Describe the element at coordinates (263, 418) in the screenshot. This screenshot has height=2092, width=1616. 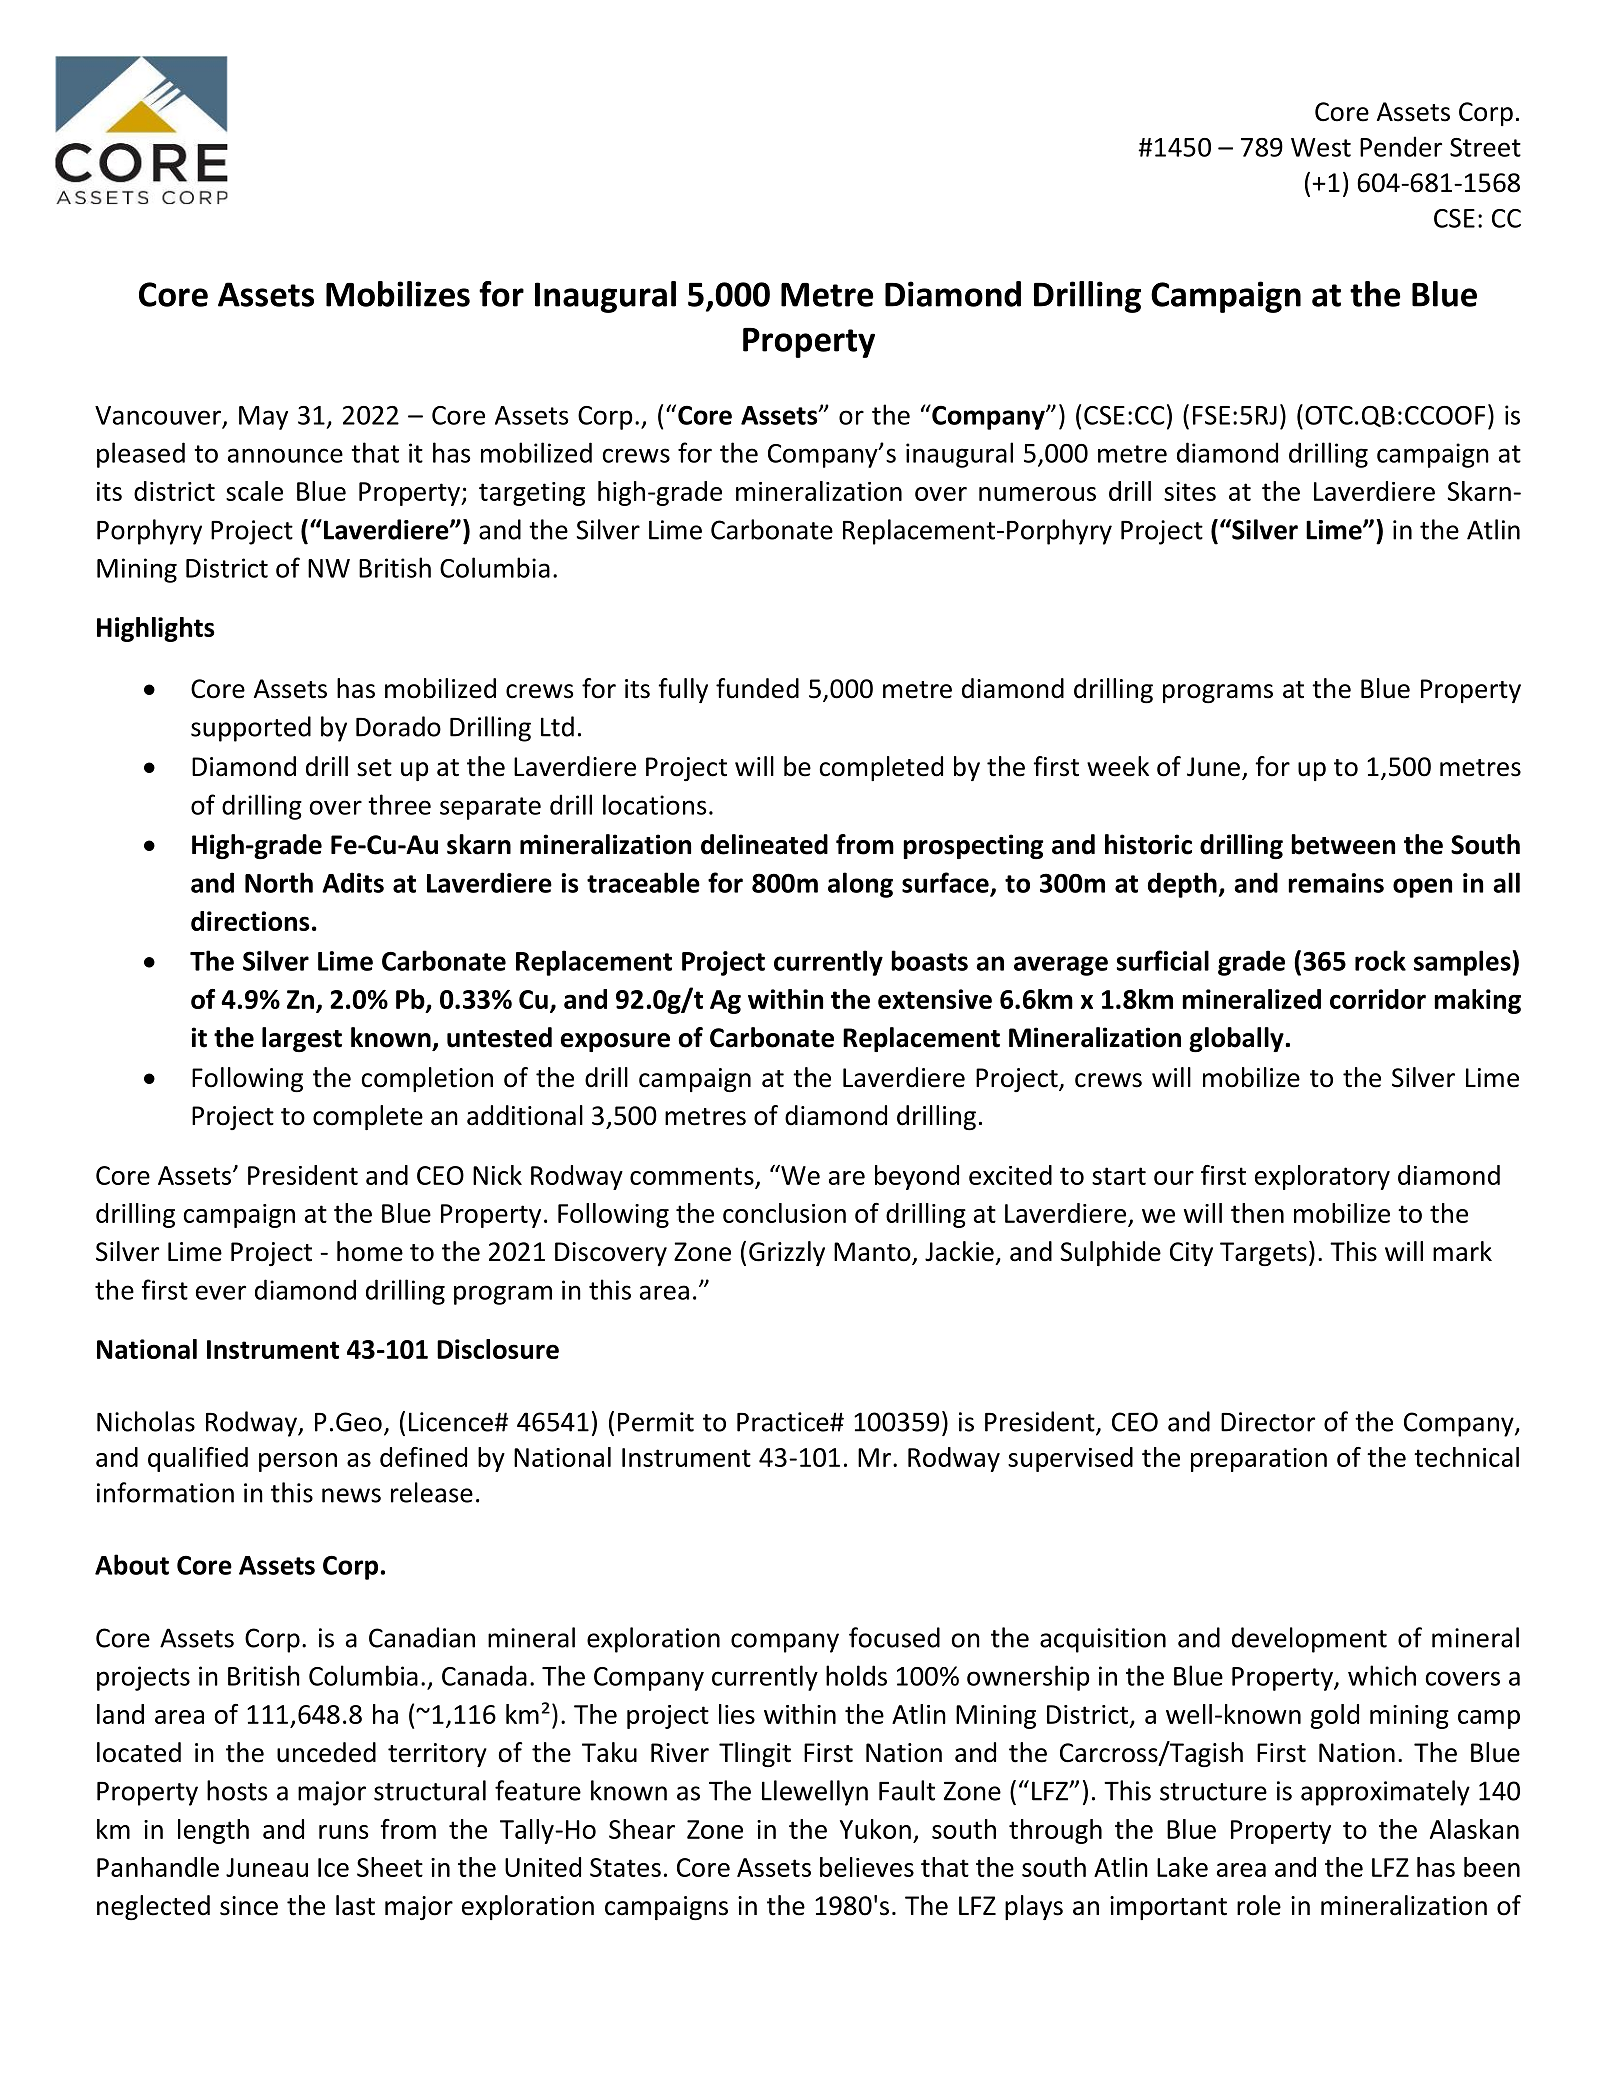
I see `May` at that location.
